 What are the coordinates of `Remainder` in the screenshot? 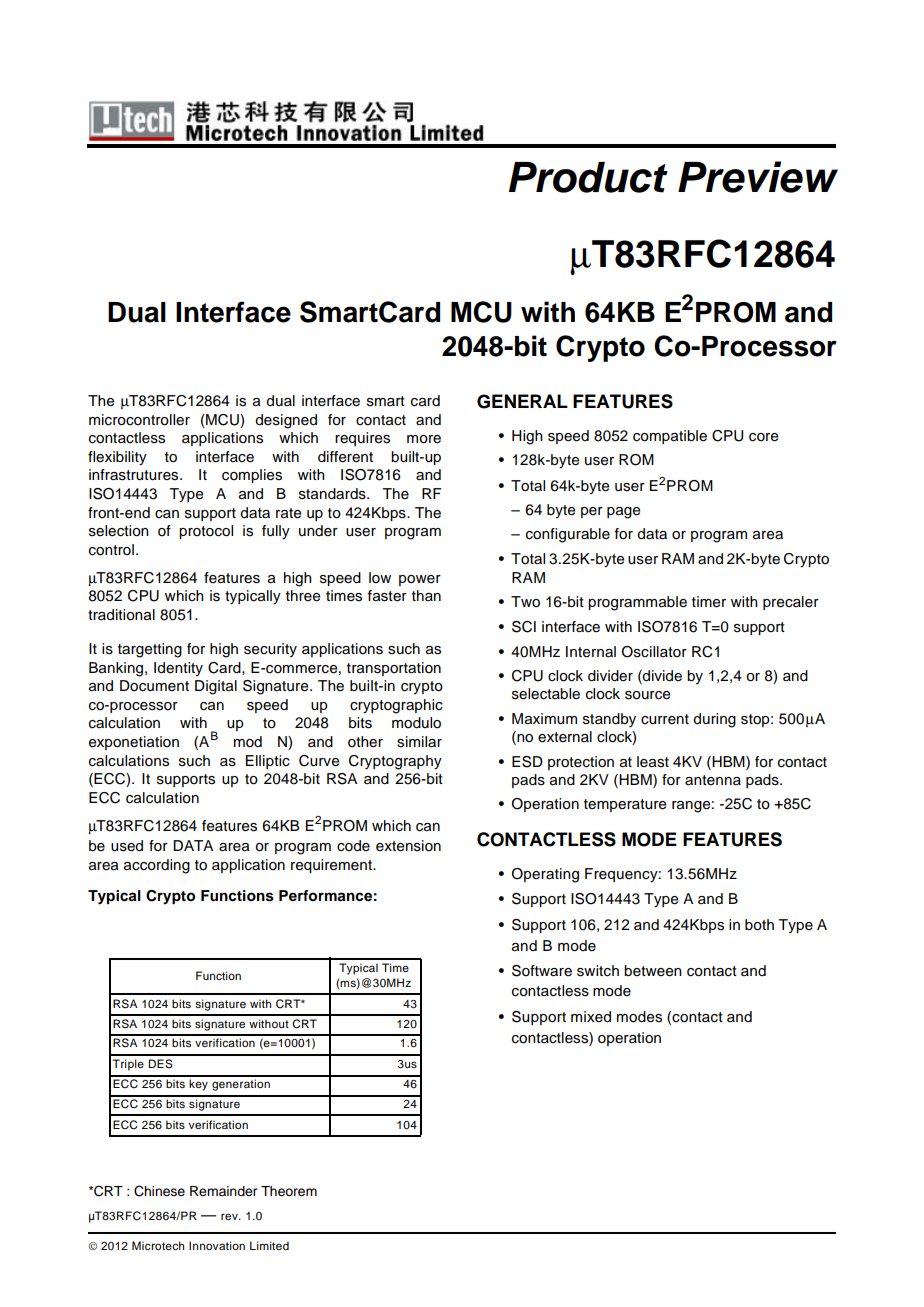 It's located at (223, 1191).
